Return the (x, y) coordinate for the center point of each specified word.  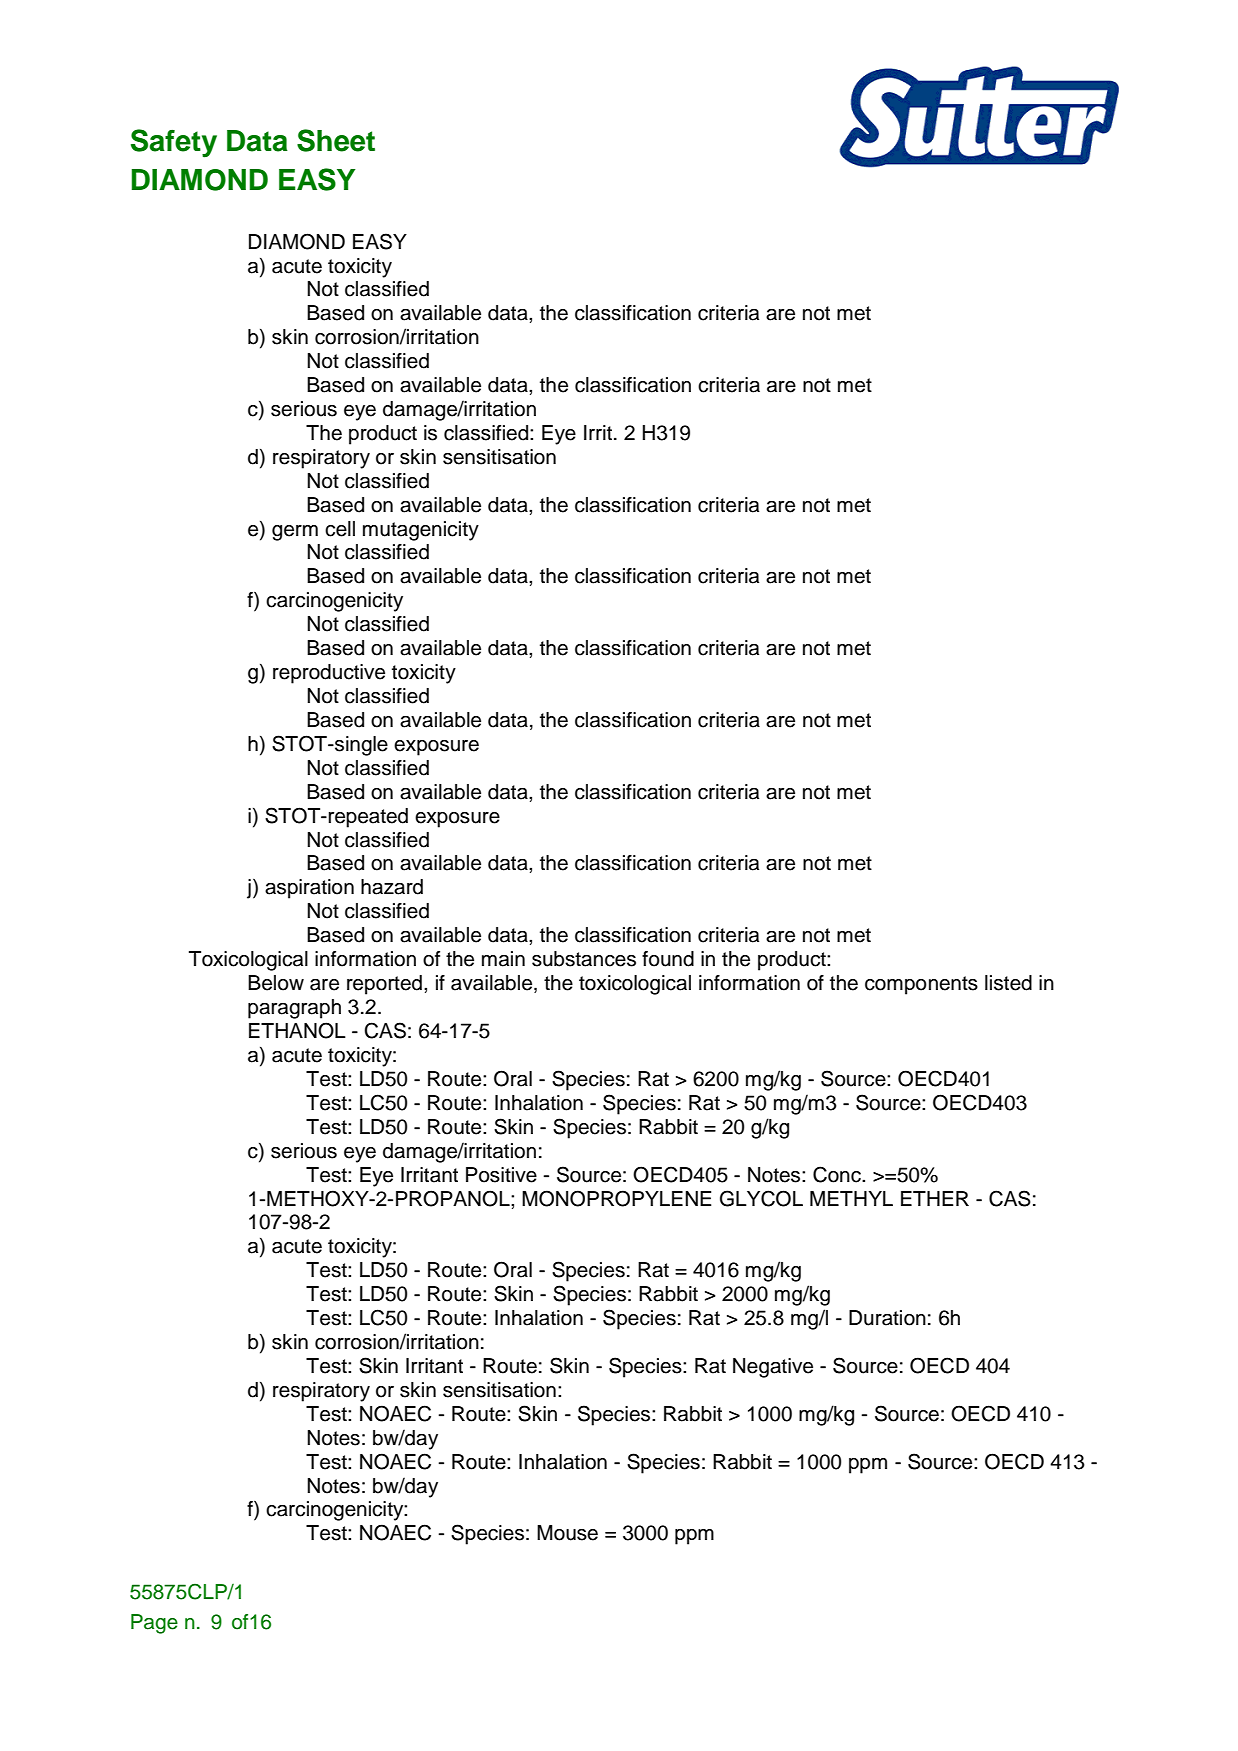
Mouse (567, 1533)
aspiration (309, 889)
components (921, 985)
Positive (501, 1175)
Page (154, 1624)
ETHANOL (297, 1030)
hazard (392, 887)
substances (584, 959)
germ (295, 533)
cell (340, 529)
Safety (174, 143)
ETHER (935, 1198)
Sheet (336, 140)
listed (1008, 983)
